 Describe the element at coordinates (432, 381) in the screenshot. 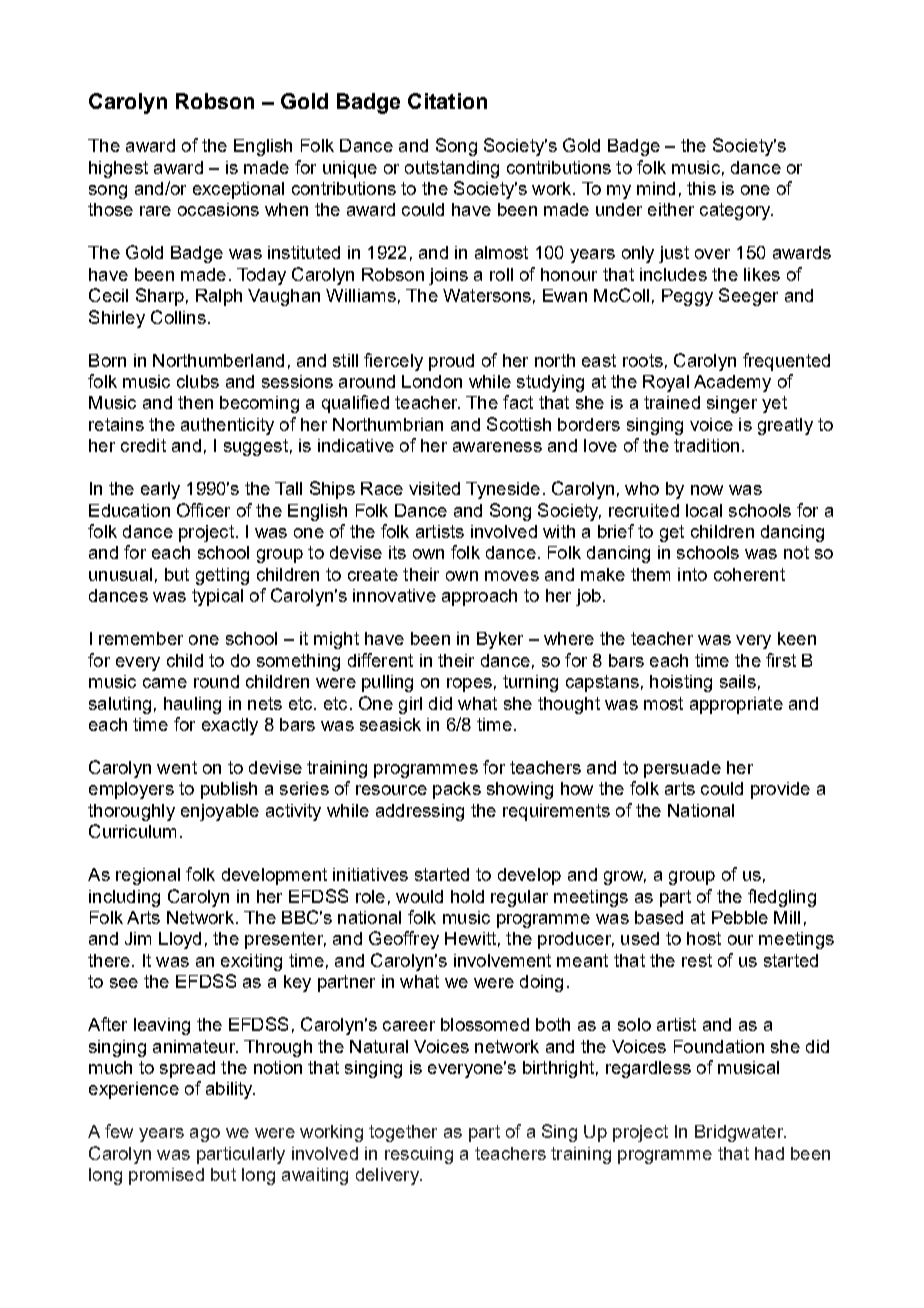

I see `London` at that location.
